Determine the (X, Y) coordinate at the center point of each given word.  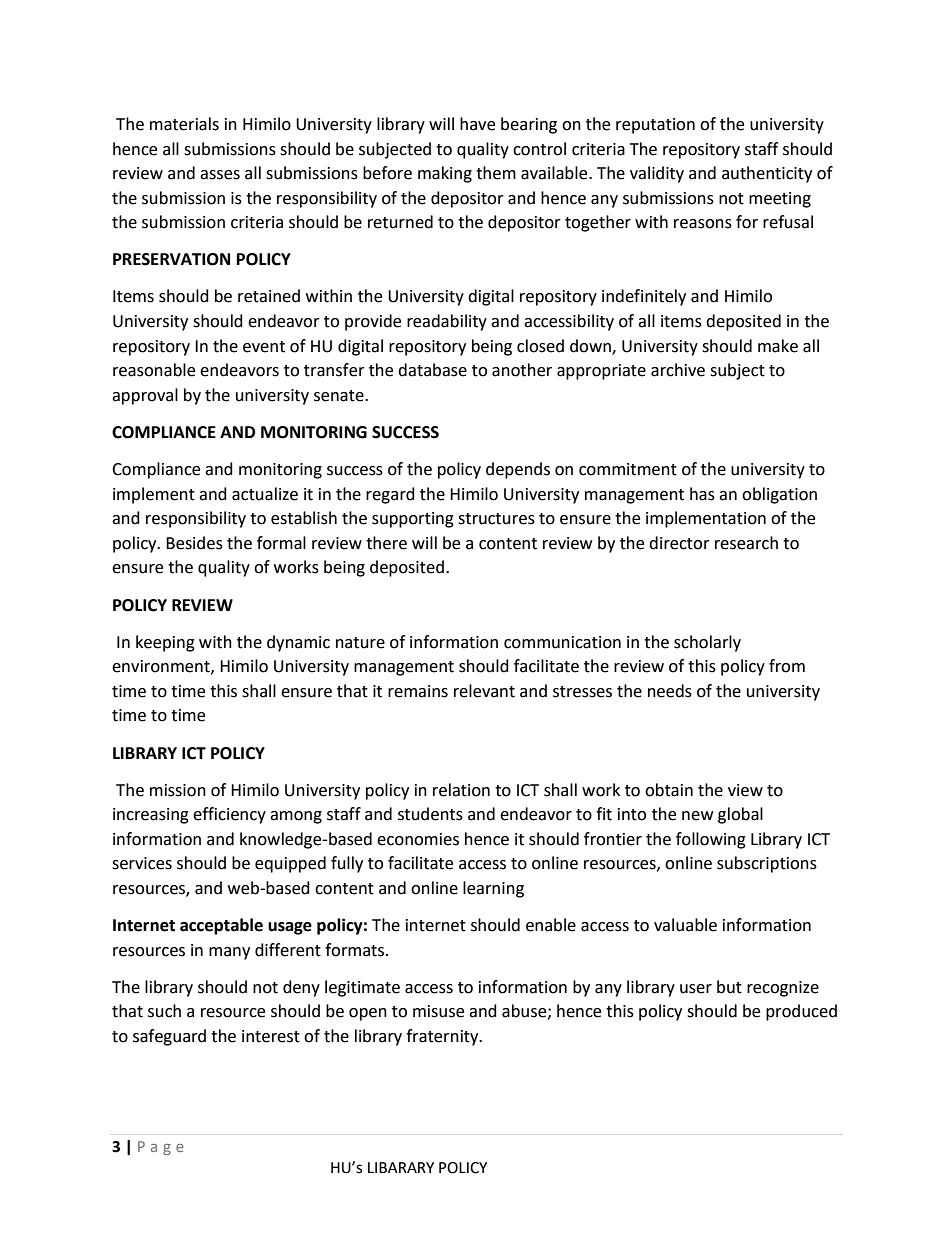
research (746, 543)
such (164, 1011)
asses (220, 175)
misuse (438, 1011)
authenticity (767, 174)
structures (496, 519)
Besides (194, 543)
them (496, 173)
